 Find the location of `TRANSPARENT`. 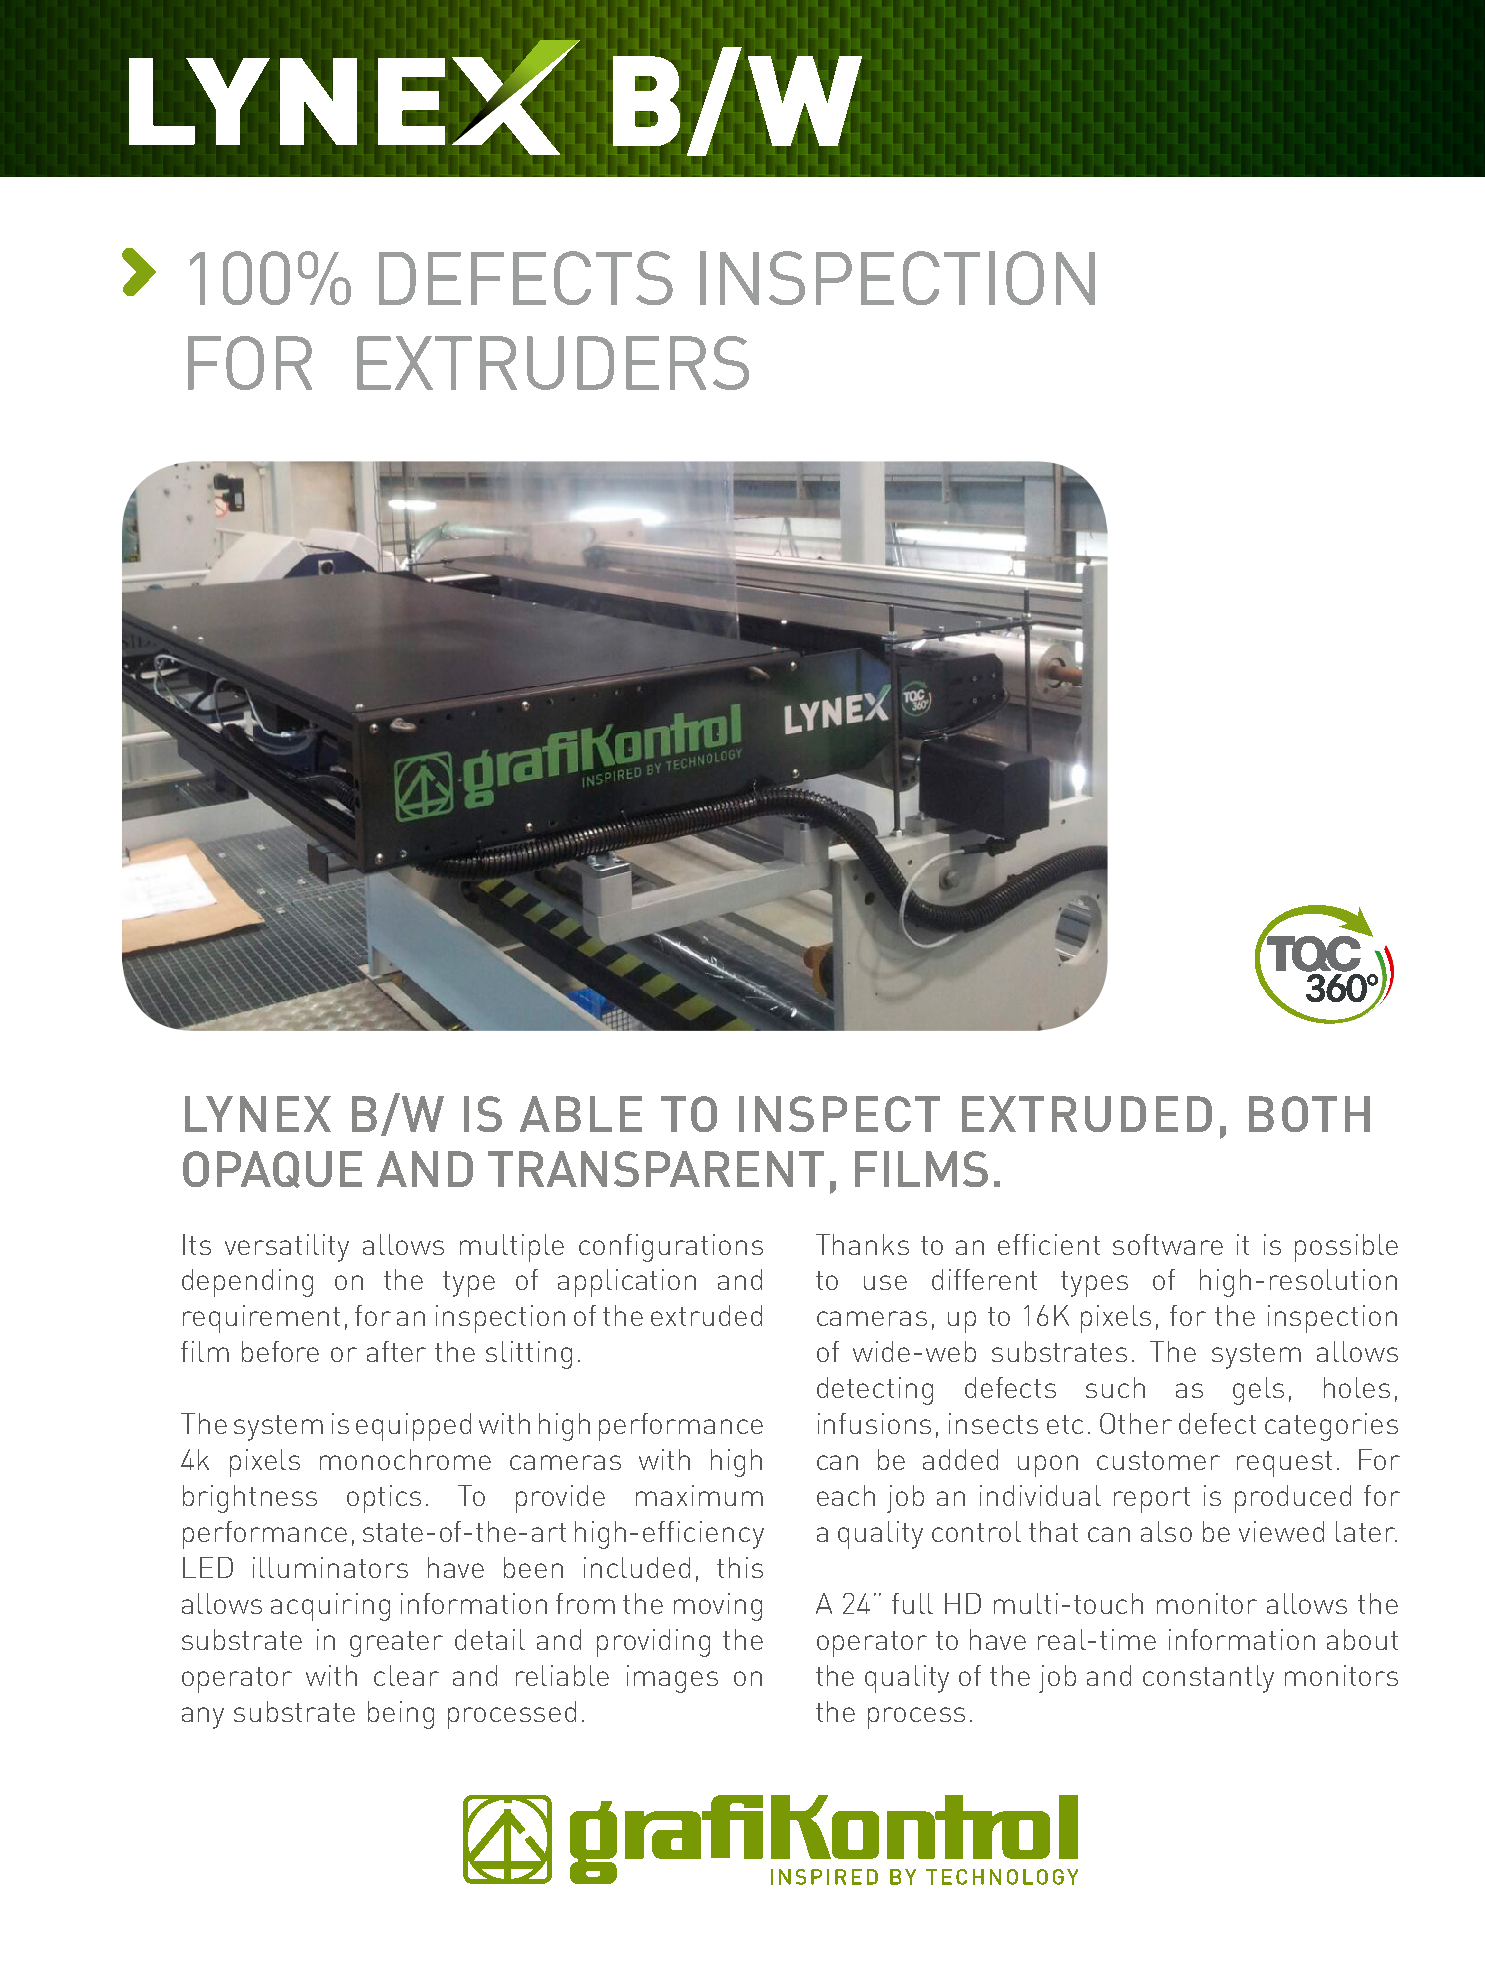

TRANSPARENT is located at coordinates (656, 1169).
